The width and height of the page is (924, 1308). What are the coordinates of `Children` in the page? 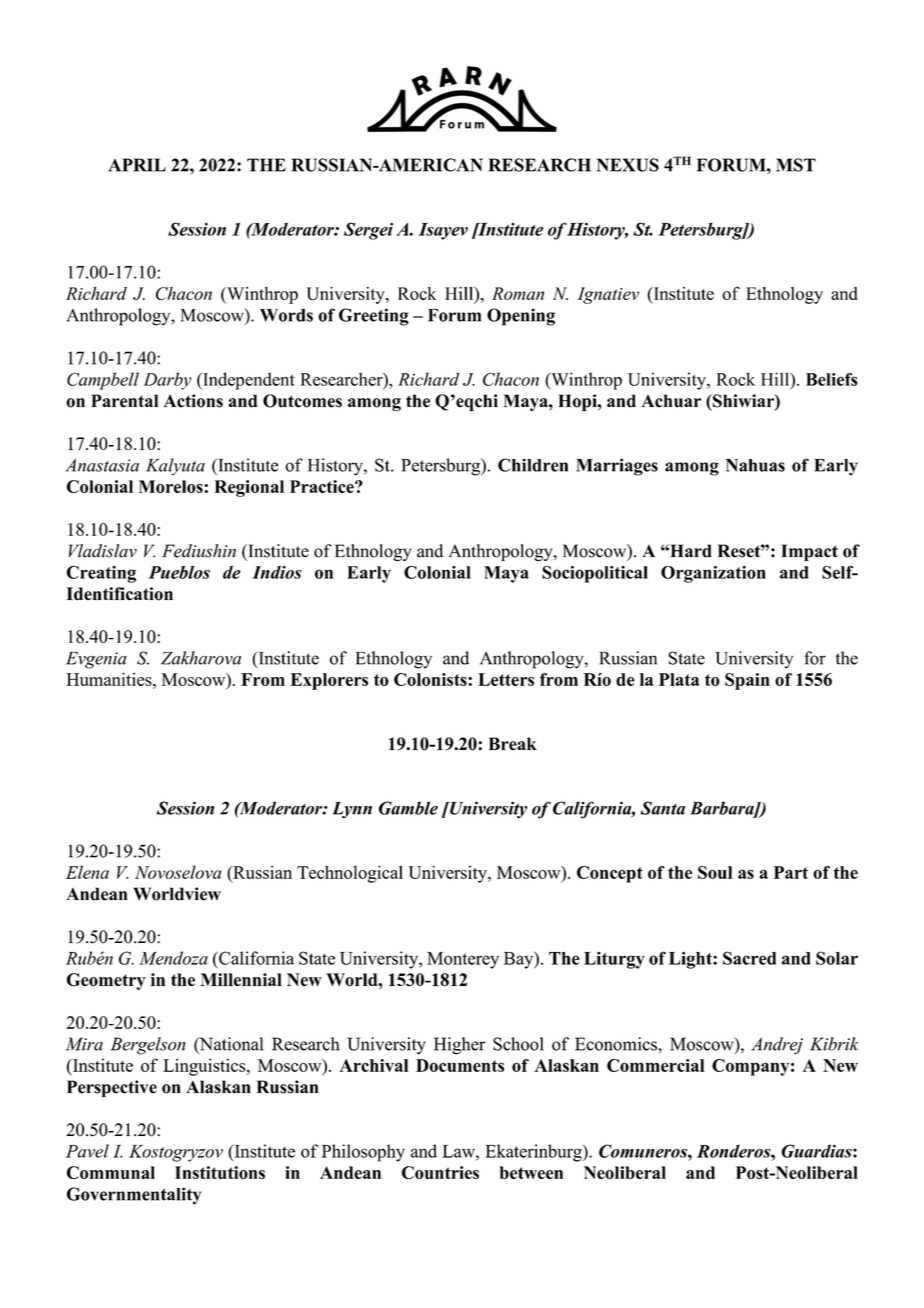 It's located at (533, 465).
